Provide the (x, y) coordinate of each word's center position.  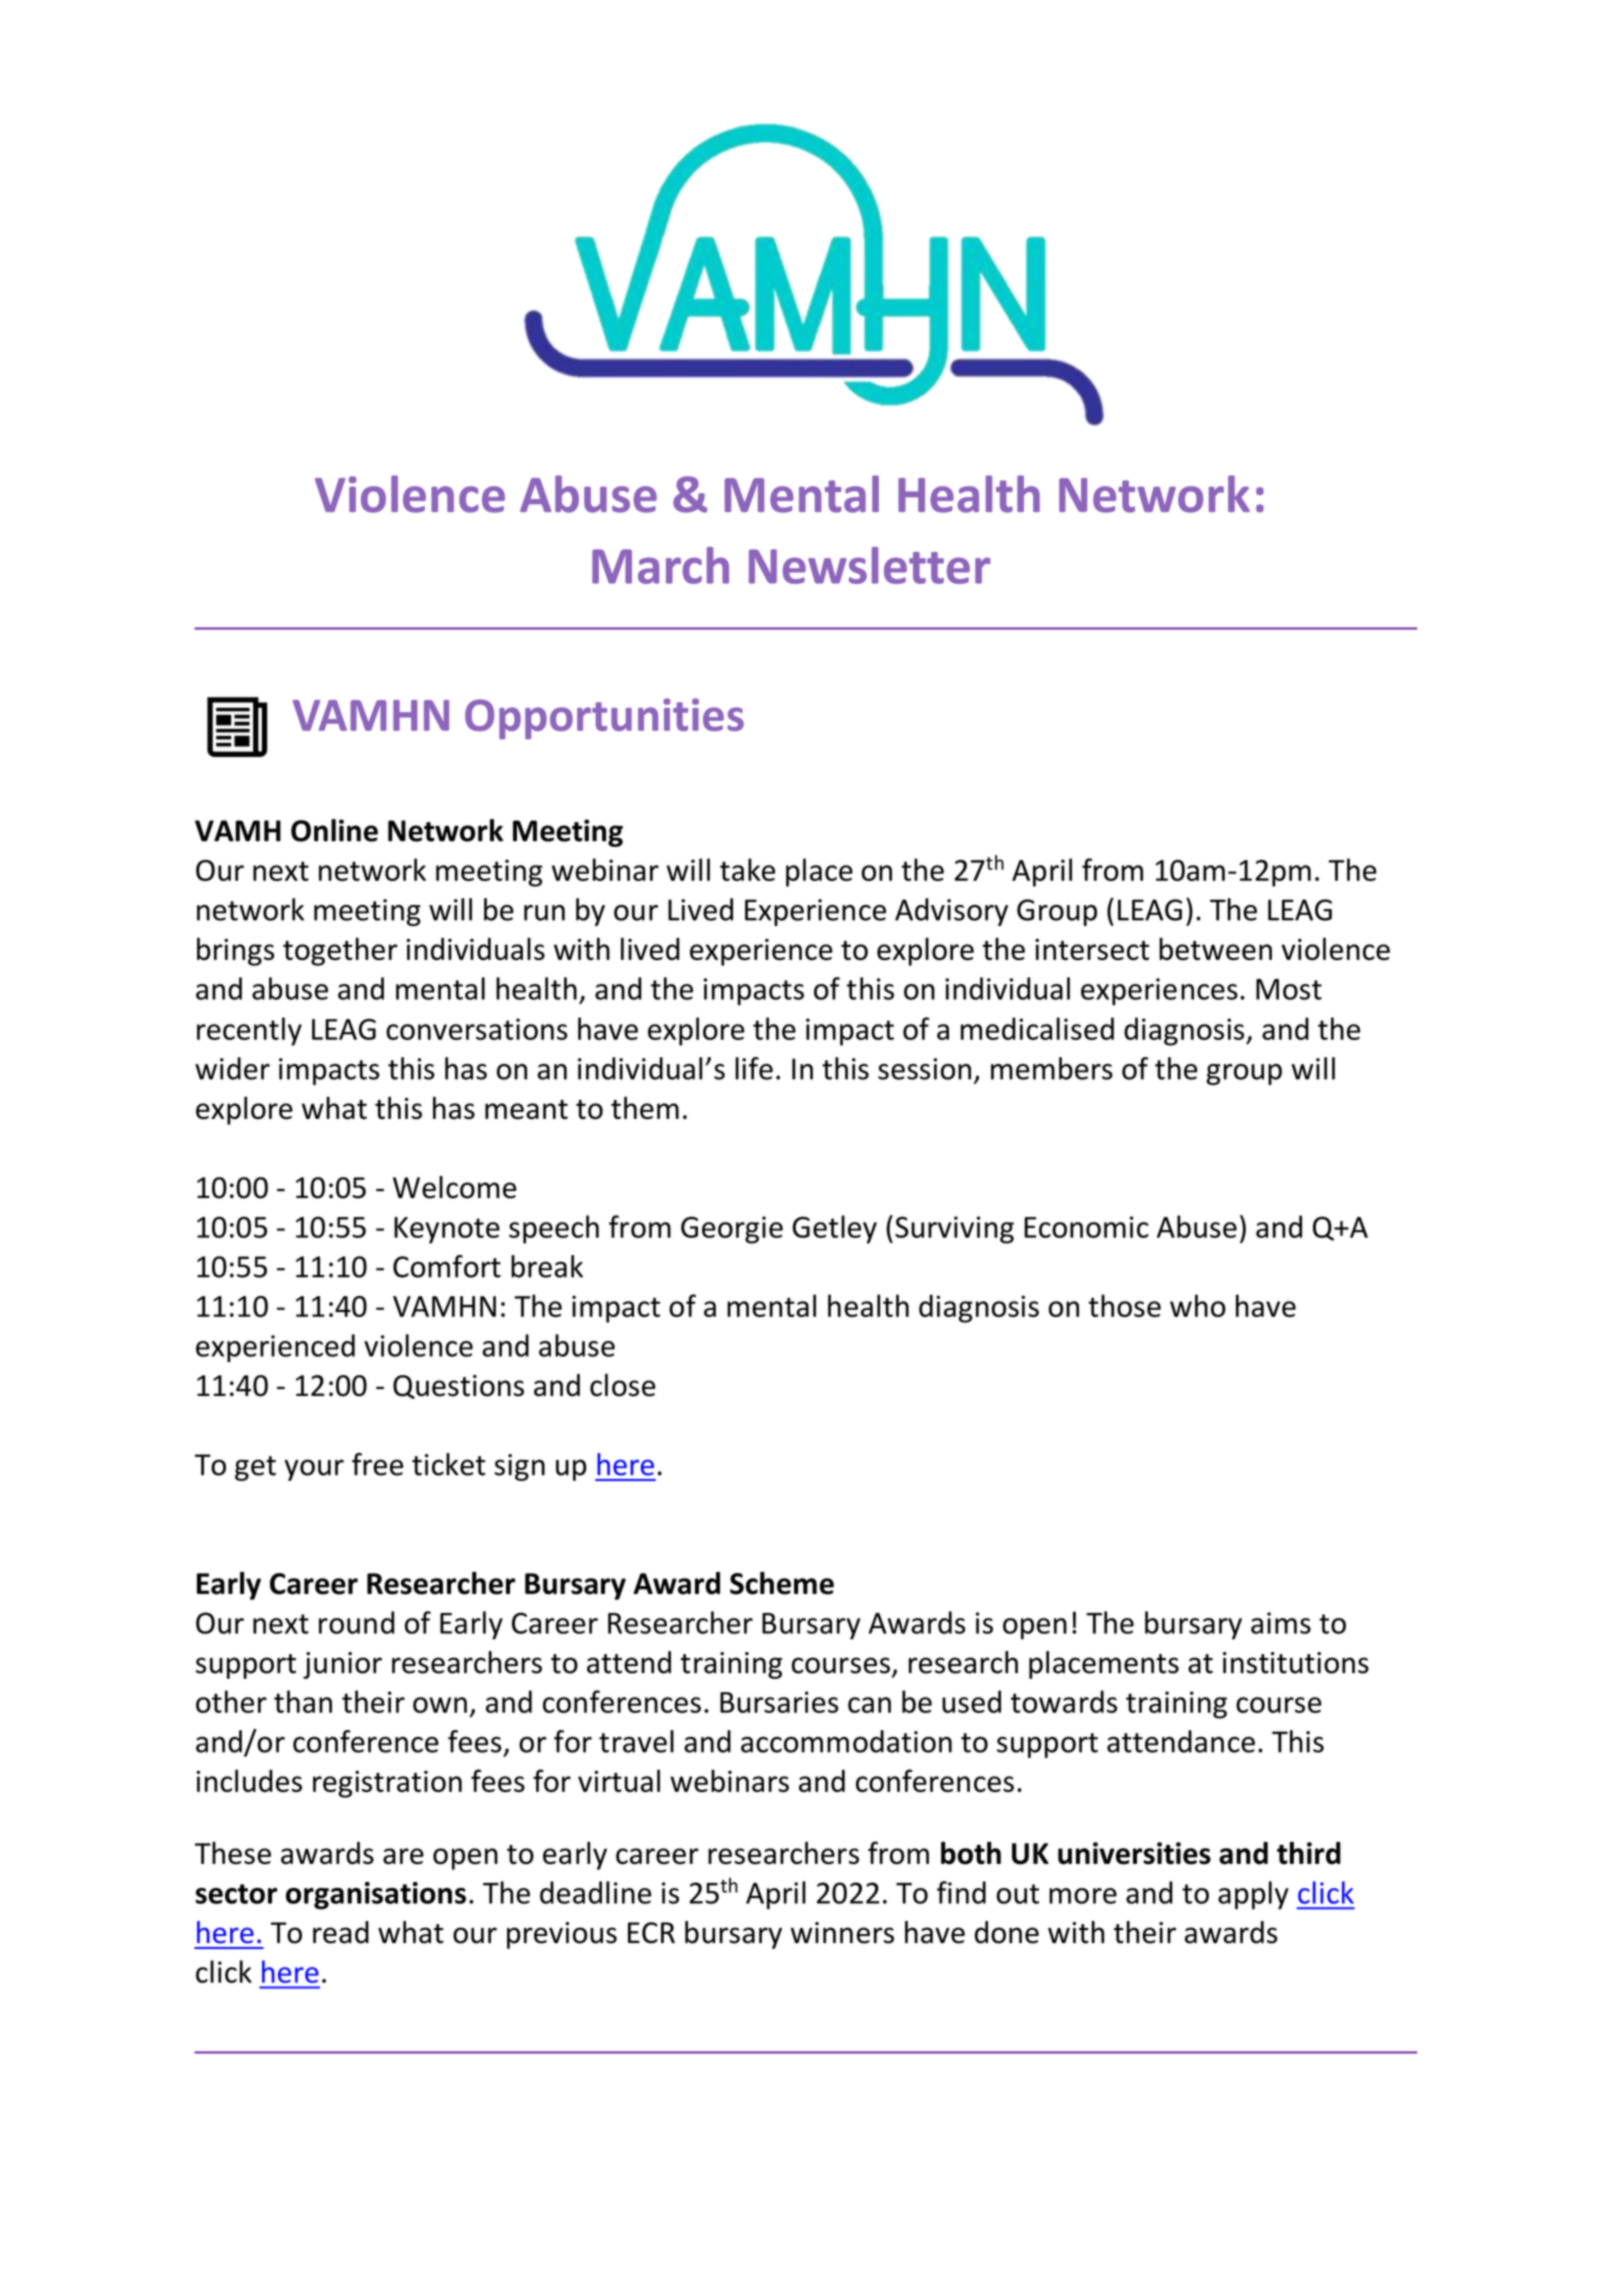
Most (1289, 989)
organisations (376, 1896)
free (377, 1464)
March (660, 565)
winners (842, 1933)
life (754, 1068)
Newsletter (869, 565)
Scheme (782, 1583)
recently (249, 1031)
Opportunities (604, 718)
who (1198, 1305)
